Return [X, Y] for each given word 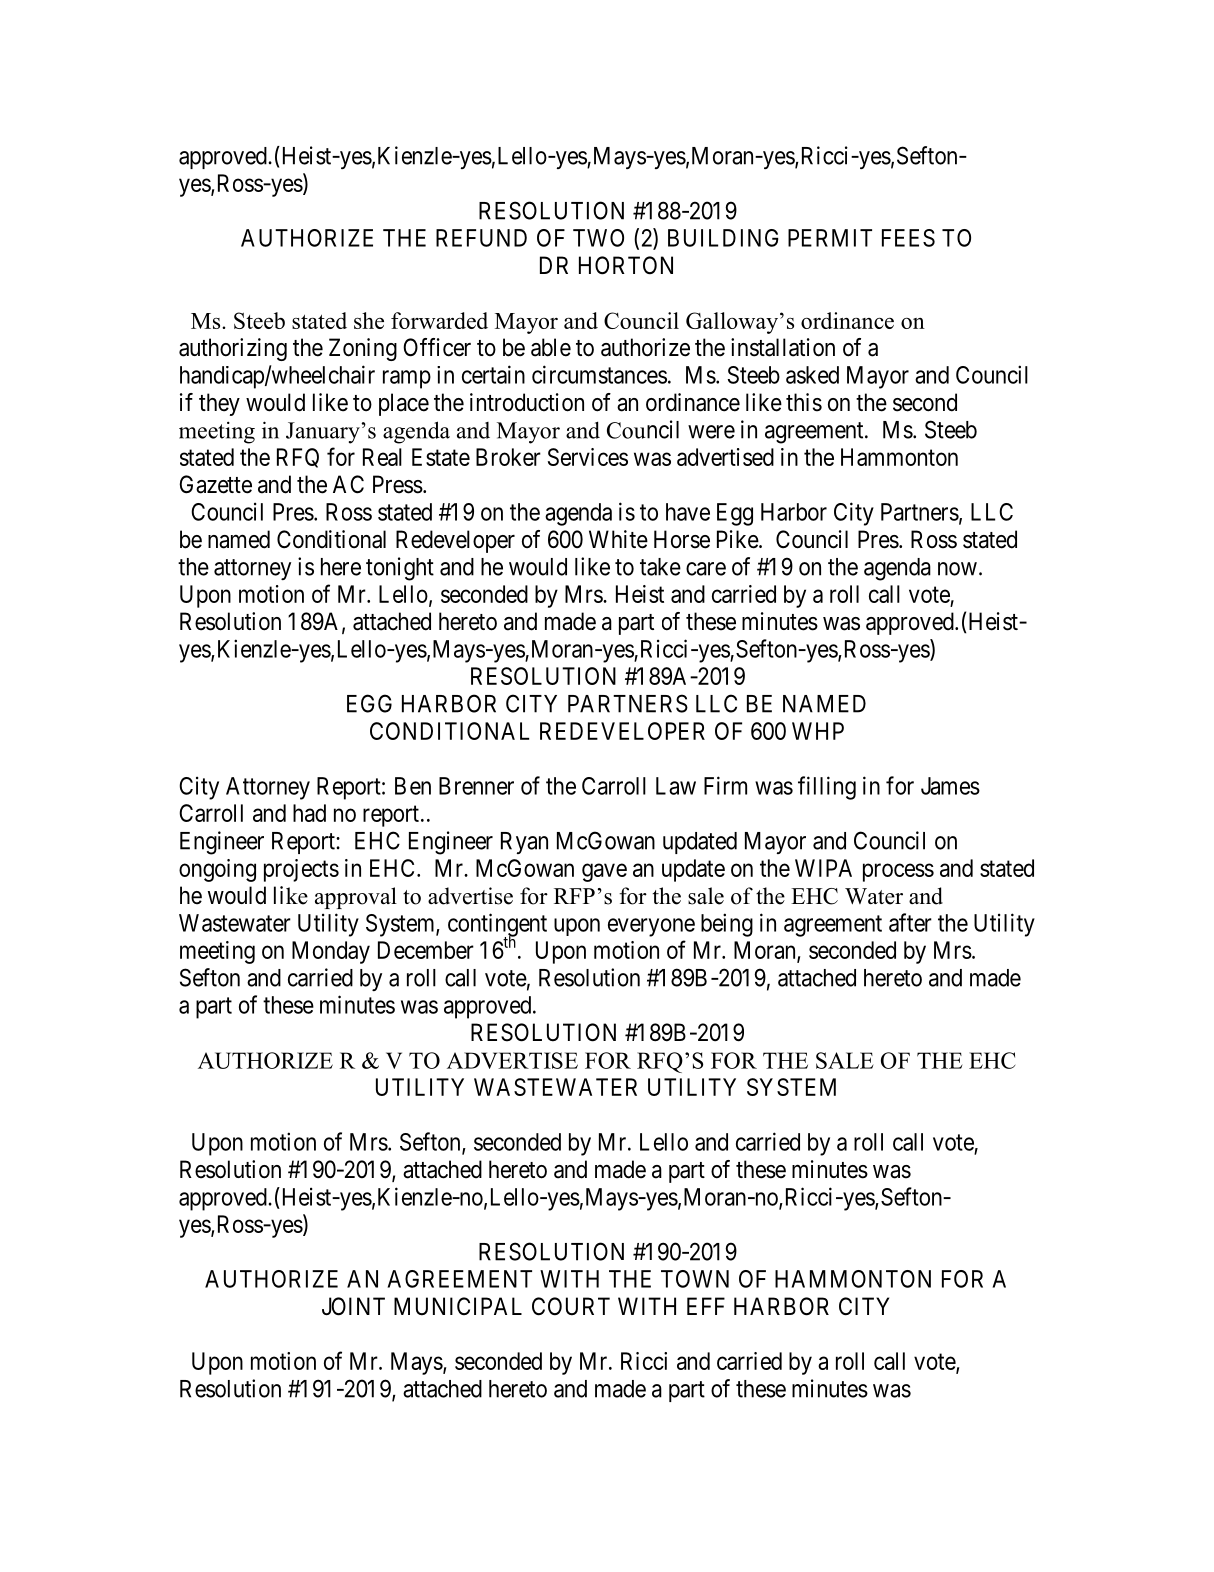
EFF [706, 1306]
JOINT [353, 1306]
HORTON [626, 265]
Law [676, 786]
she [369, 320]
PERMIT [830, 238]
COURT [571, 1306]
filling [827, 788]
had [309, 813]
